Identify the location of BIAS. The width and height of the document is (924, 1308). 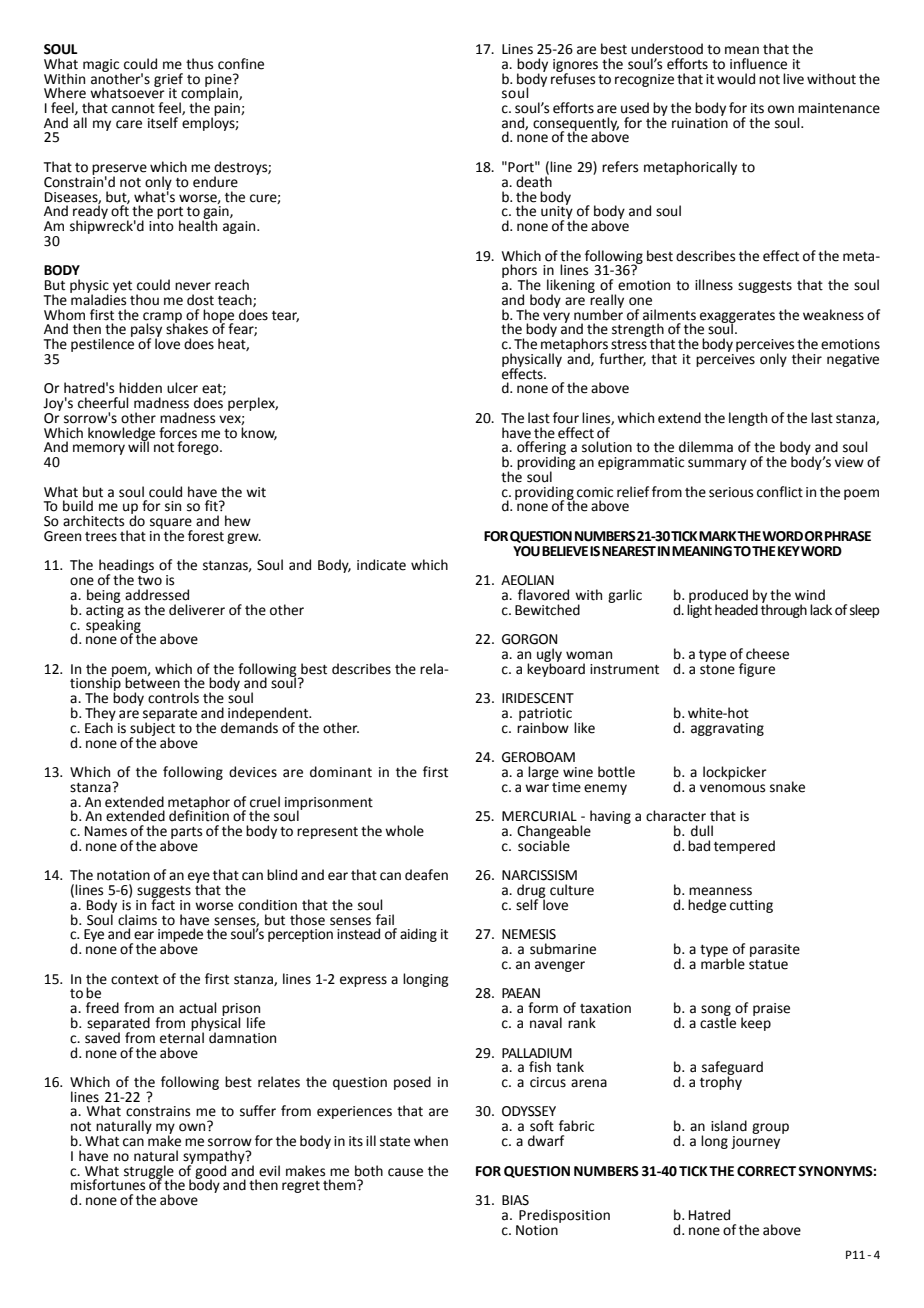
(515, 1200).
